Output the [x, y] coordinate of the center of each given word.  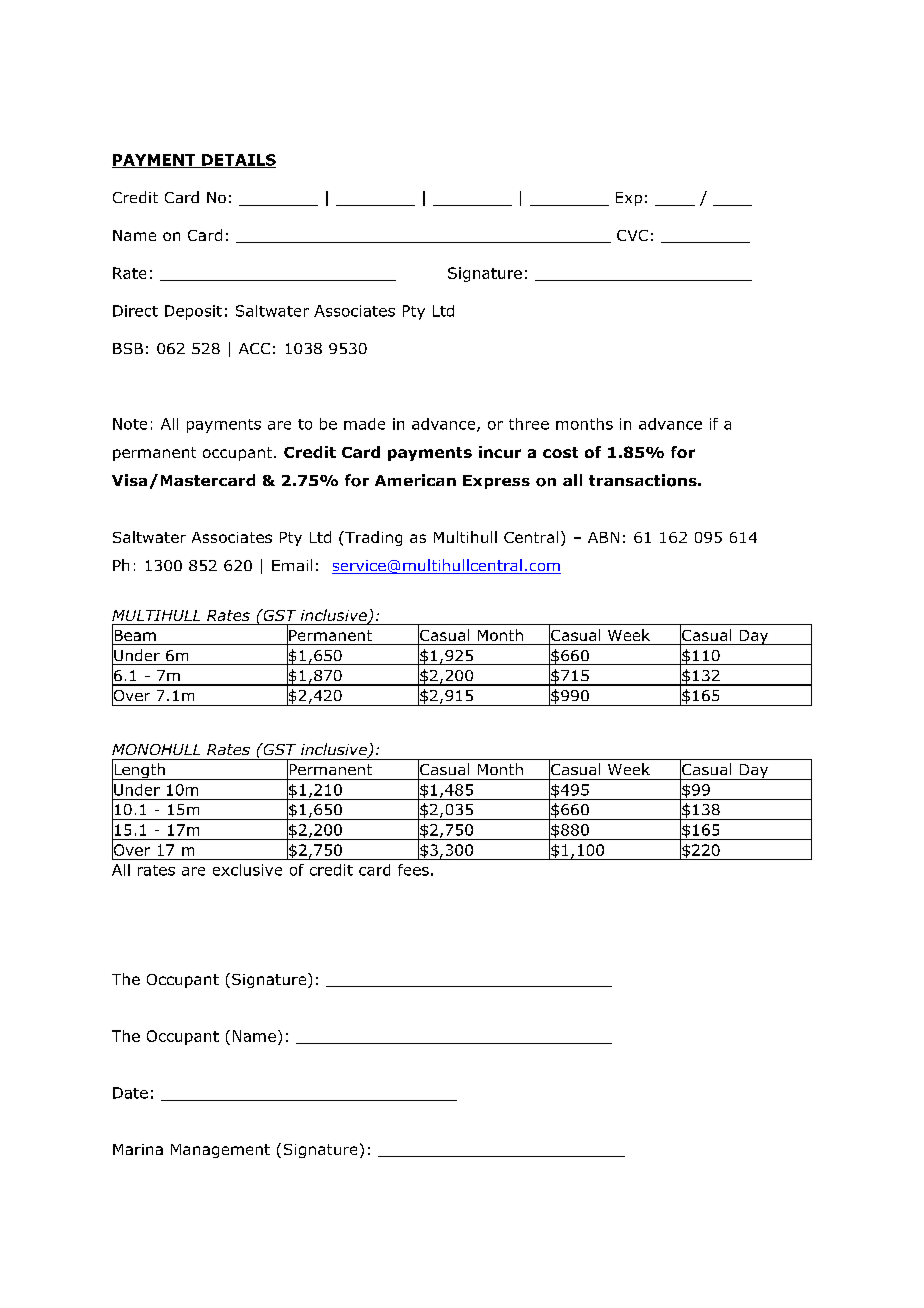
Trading [372, 538]
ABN [603, 537]
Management [220, 1151]
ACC [254, 348]
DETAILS [238, 161]
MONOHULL [156, 749]
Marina [138, 1149]
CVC [632, 235]
